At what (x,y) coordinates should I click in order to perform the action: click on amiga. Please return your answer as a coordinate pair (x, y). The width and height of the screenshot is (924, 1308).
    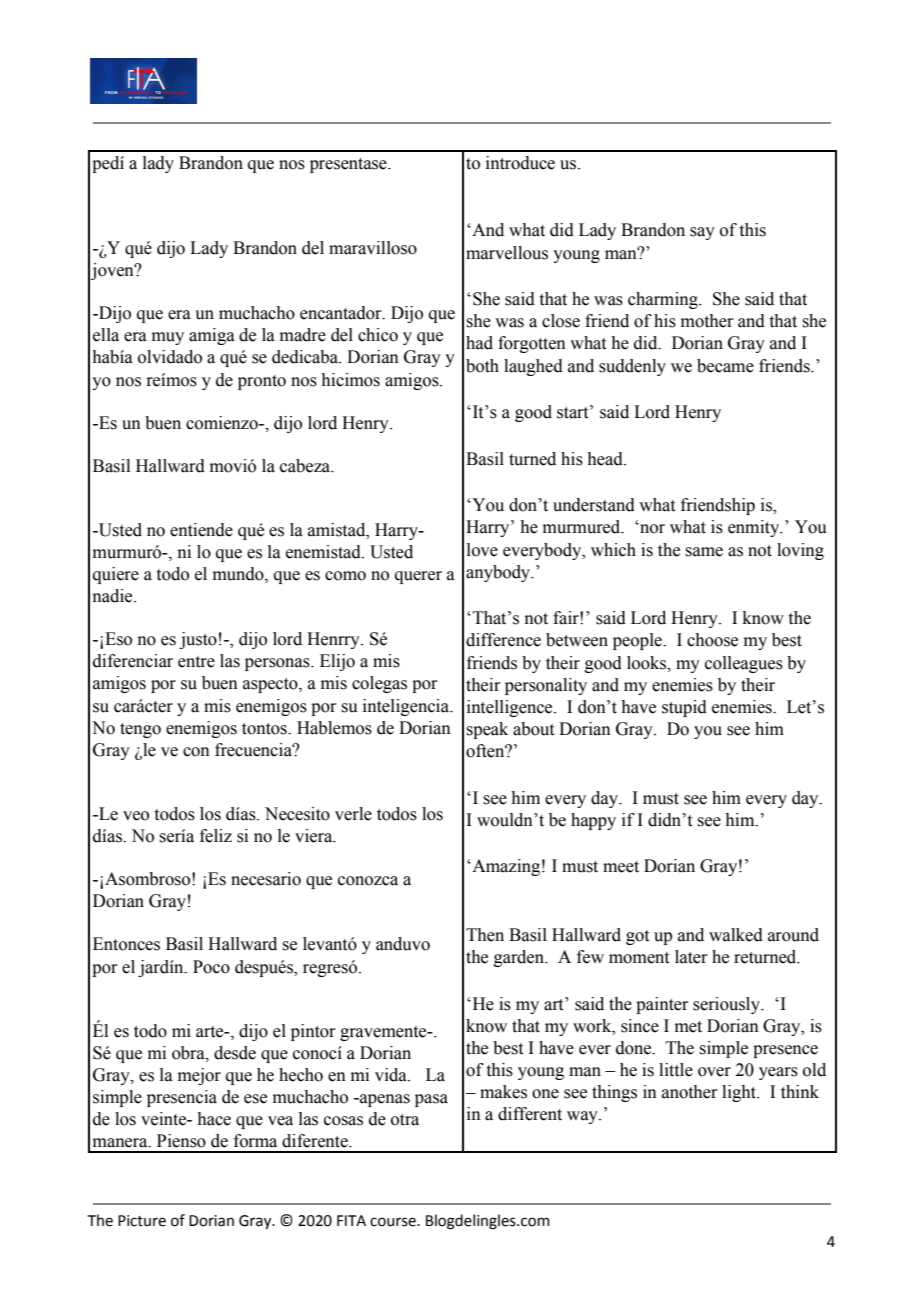
    Looking at the image, I should click on (212, 336).
